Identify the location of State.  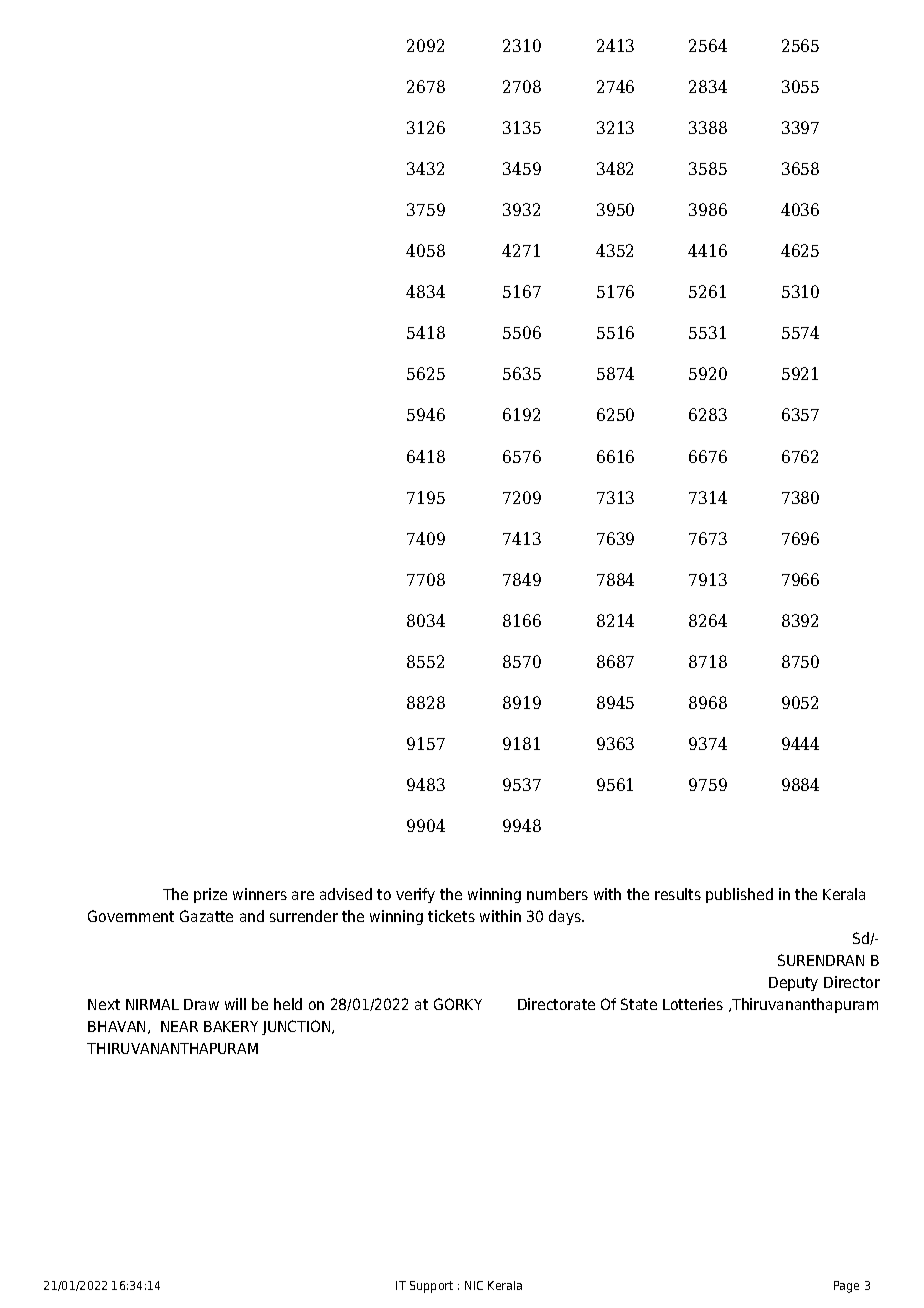
(639, 1004).
